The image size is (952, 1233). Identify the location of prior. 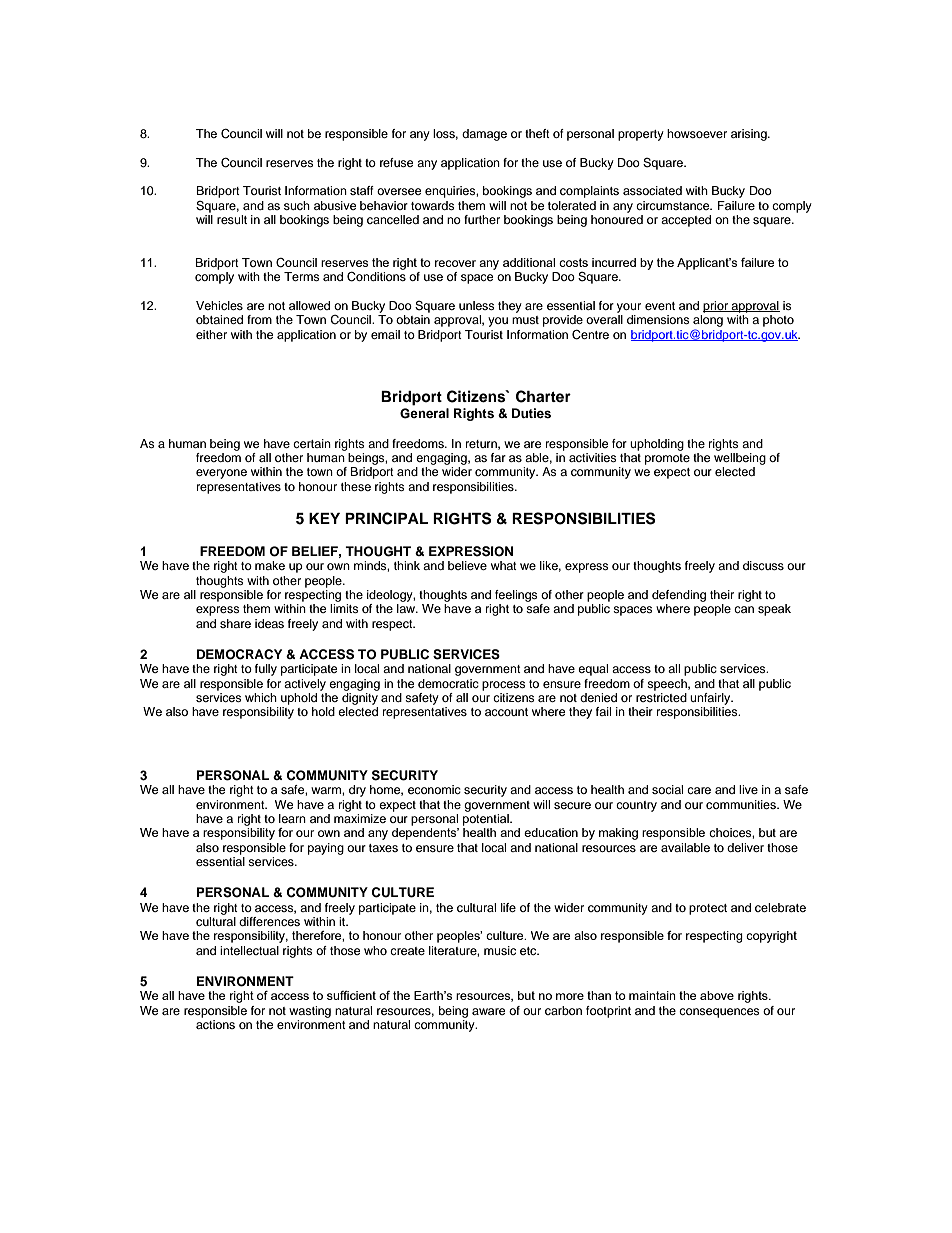
(717, 307).
